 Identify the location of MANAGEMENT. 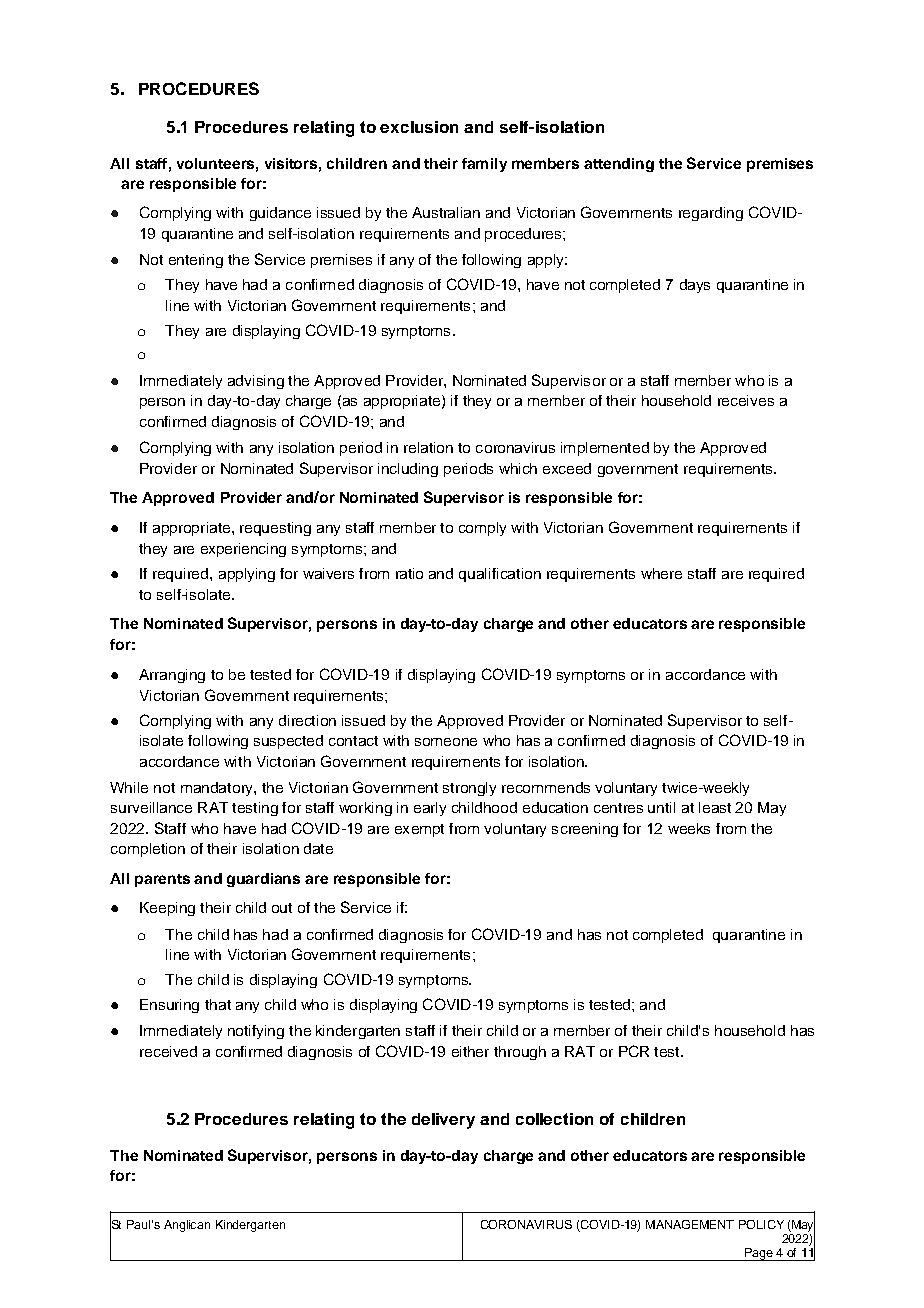
(690, 1224).
